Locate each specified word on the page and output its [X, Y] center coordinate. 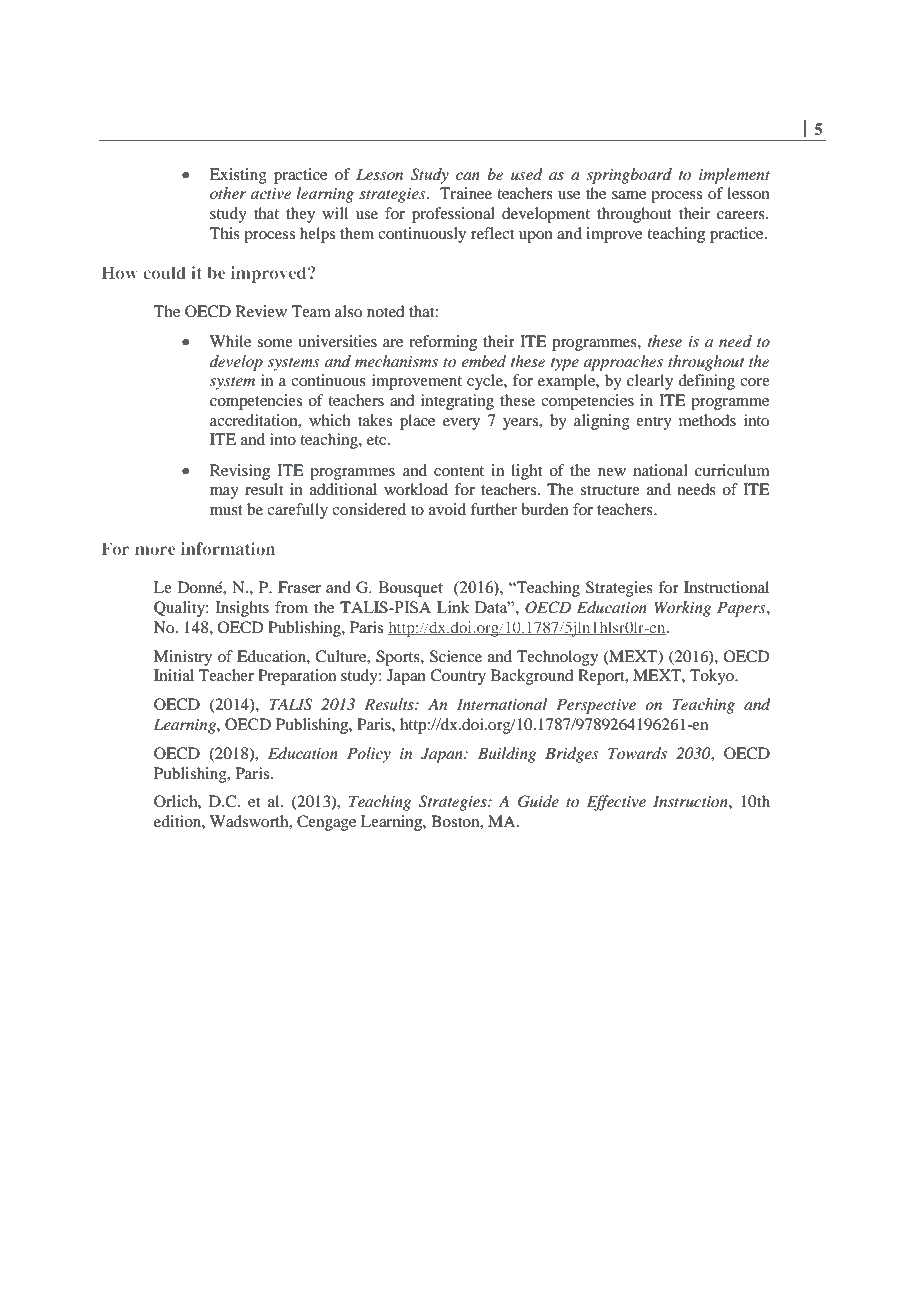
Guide [538, 801]
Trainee [466, 193]
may [224, 493]
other [228, 193]
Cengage [326, 823]
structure [610, 490]
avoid [447, 509]
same [629, 195]
